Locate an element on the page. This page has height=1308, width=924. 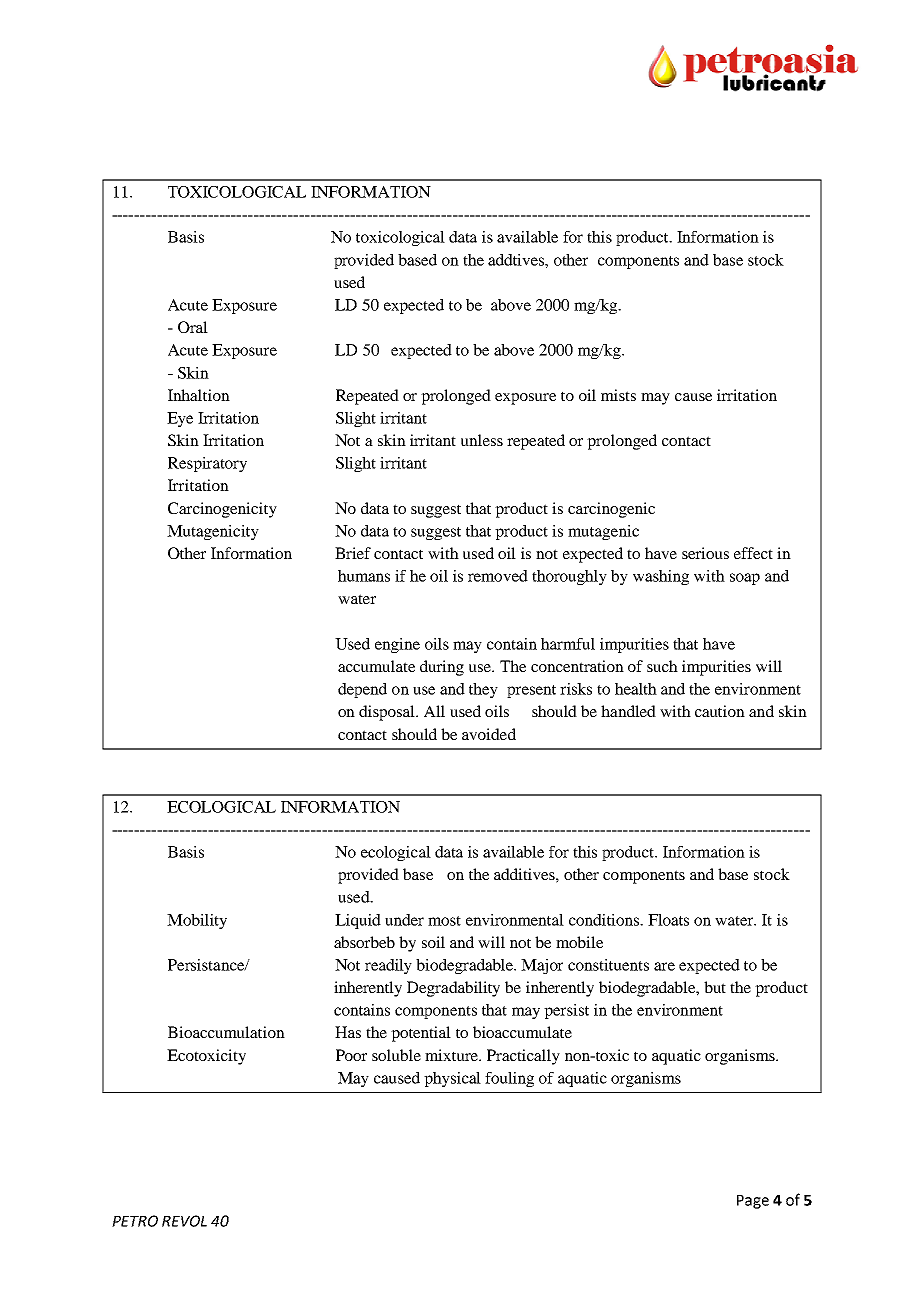
Respiratory is located at coordinates (207, 464).
